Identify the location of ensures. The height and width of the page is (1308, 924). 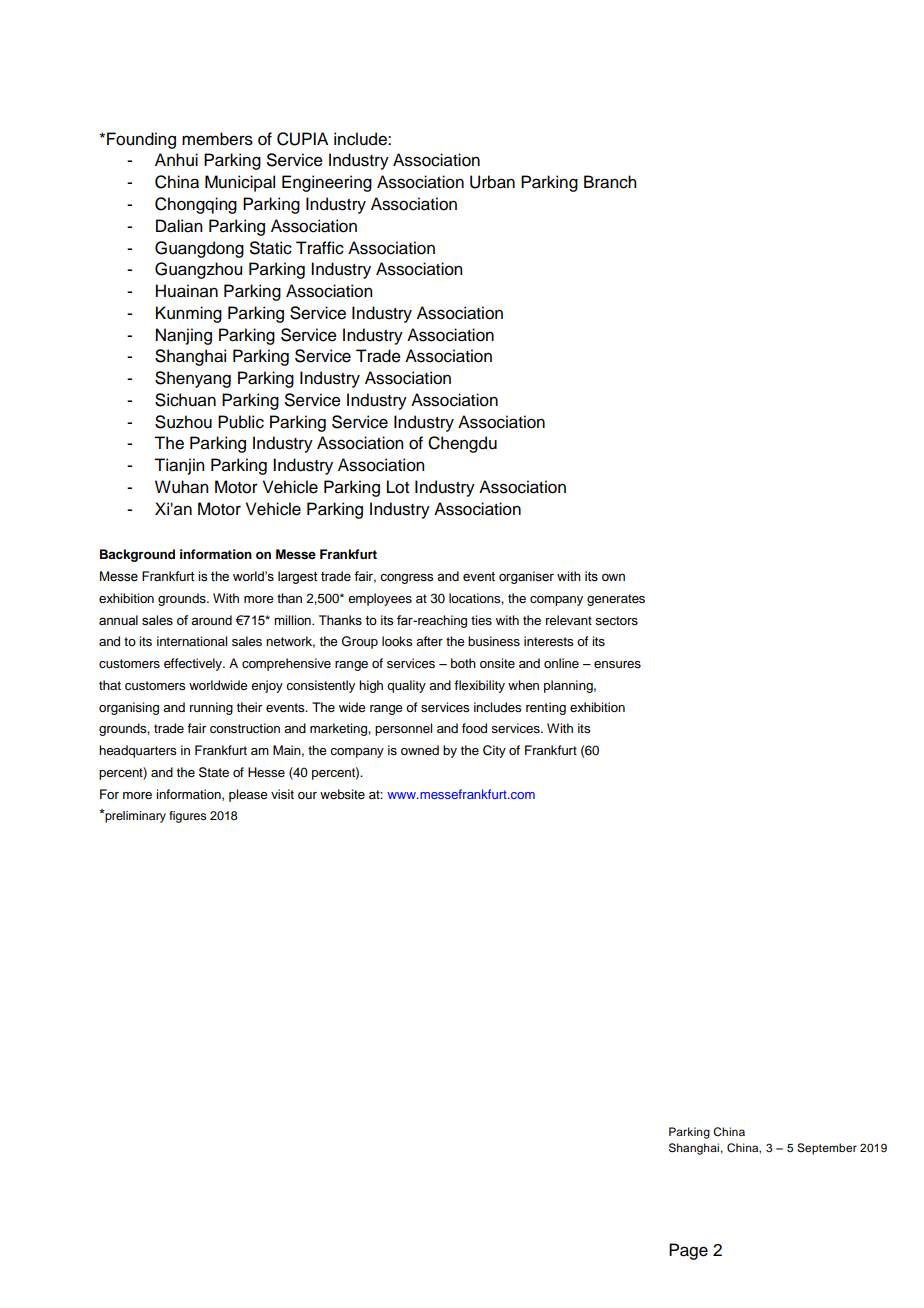
(617, 665).
